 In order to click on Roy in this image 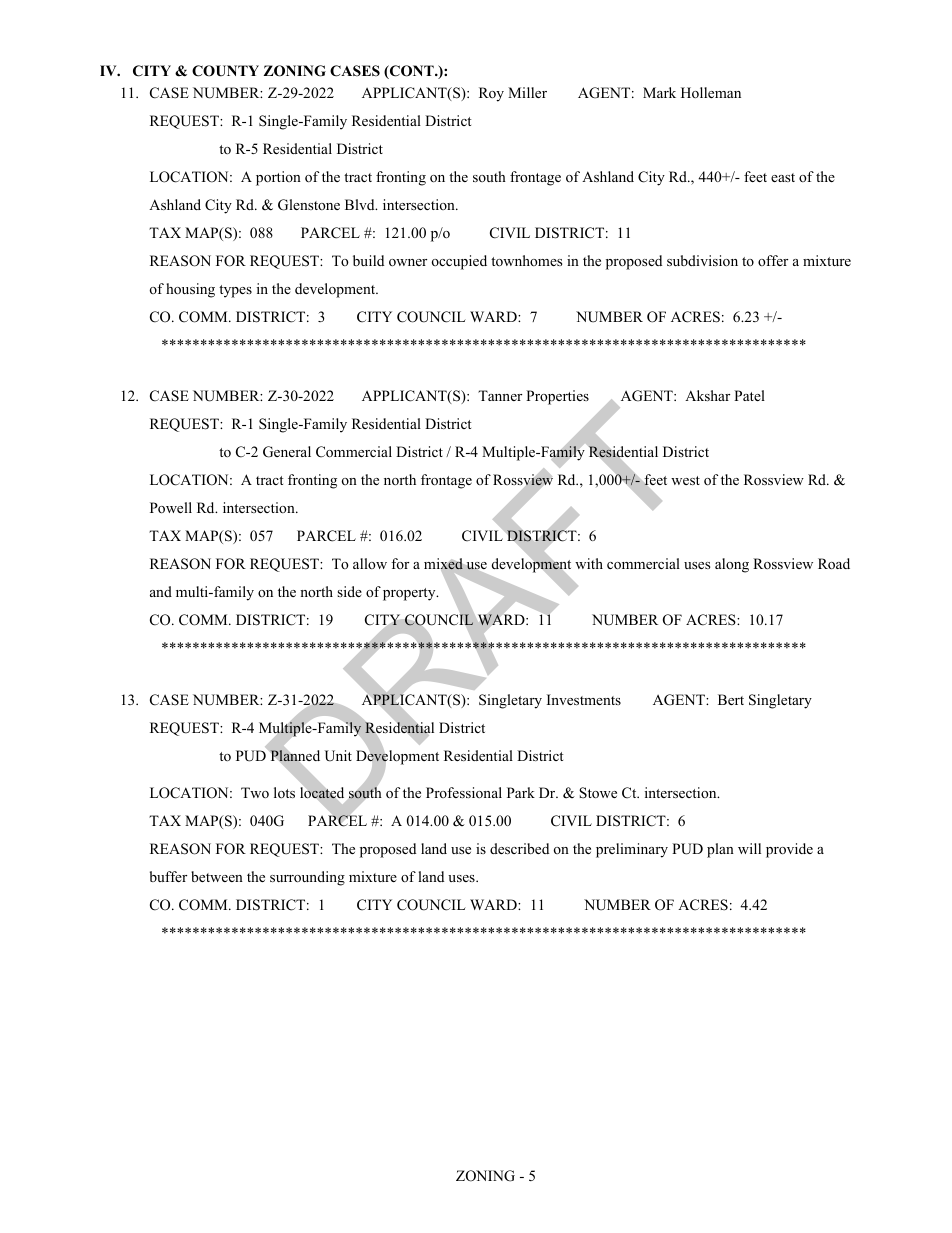, I will do `click(491, 94)`.
